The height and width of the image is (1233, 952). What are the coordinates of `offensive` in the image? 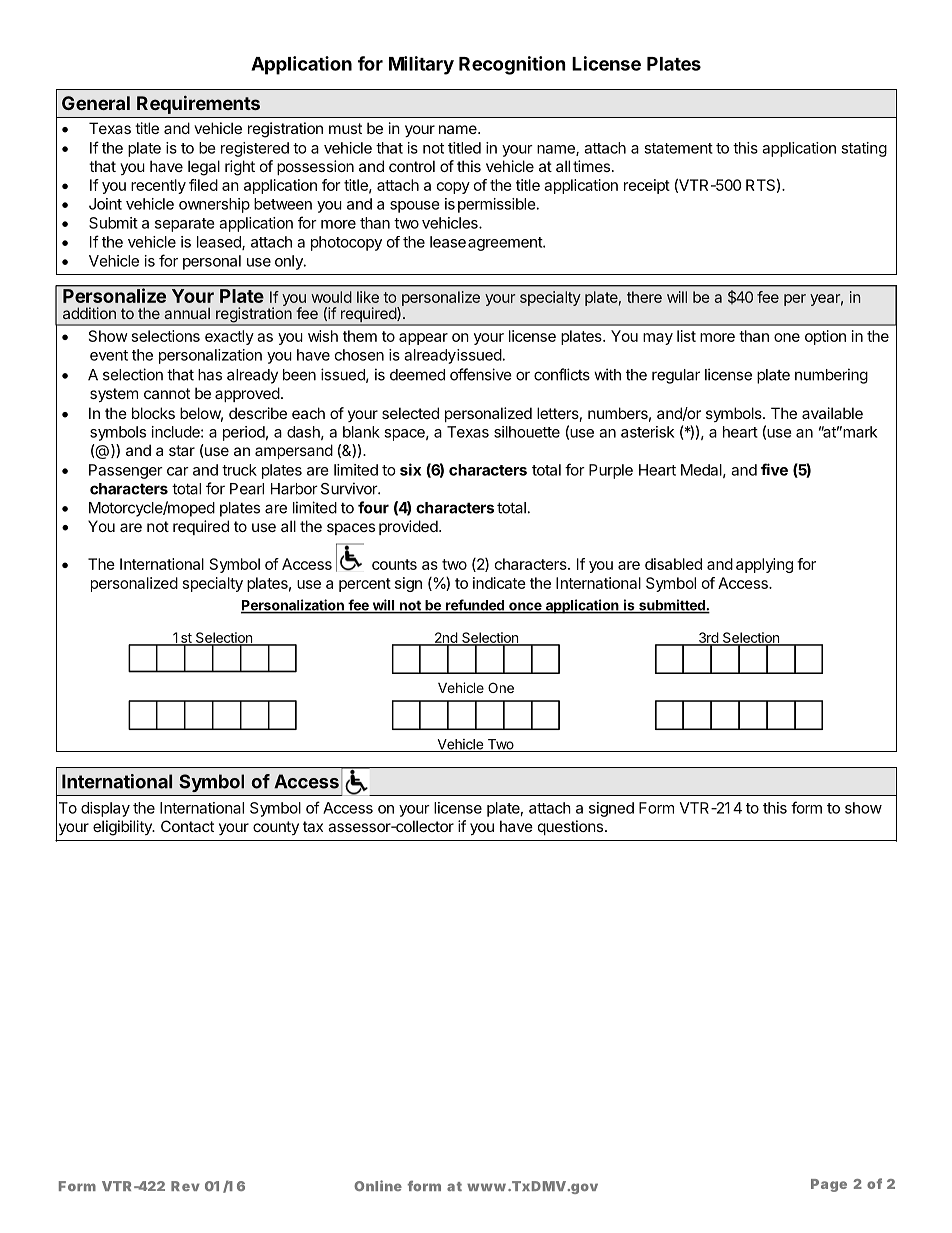 It's located at (481, 374).
